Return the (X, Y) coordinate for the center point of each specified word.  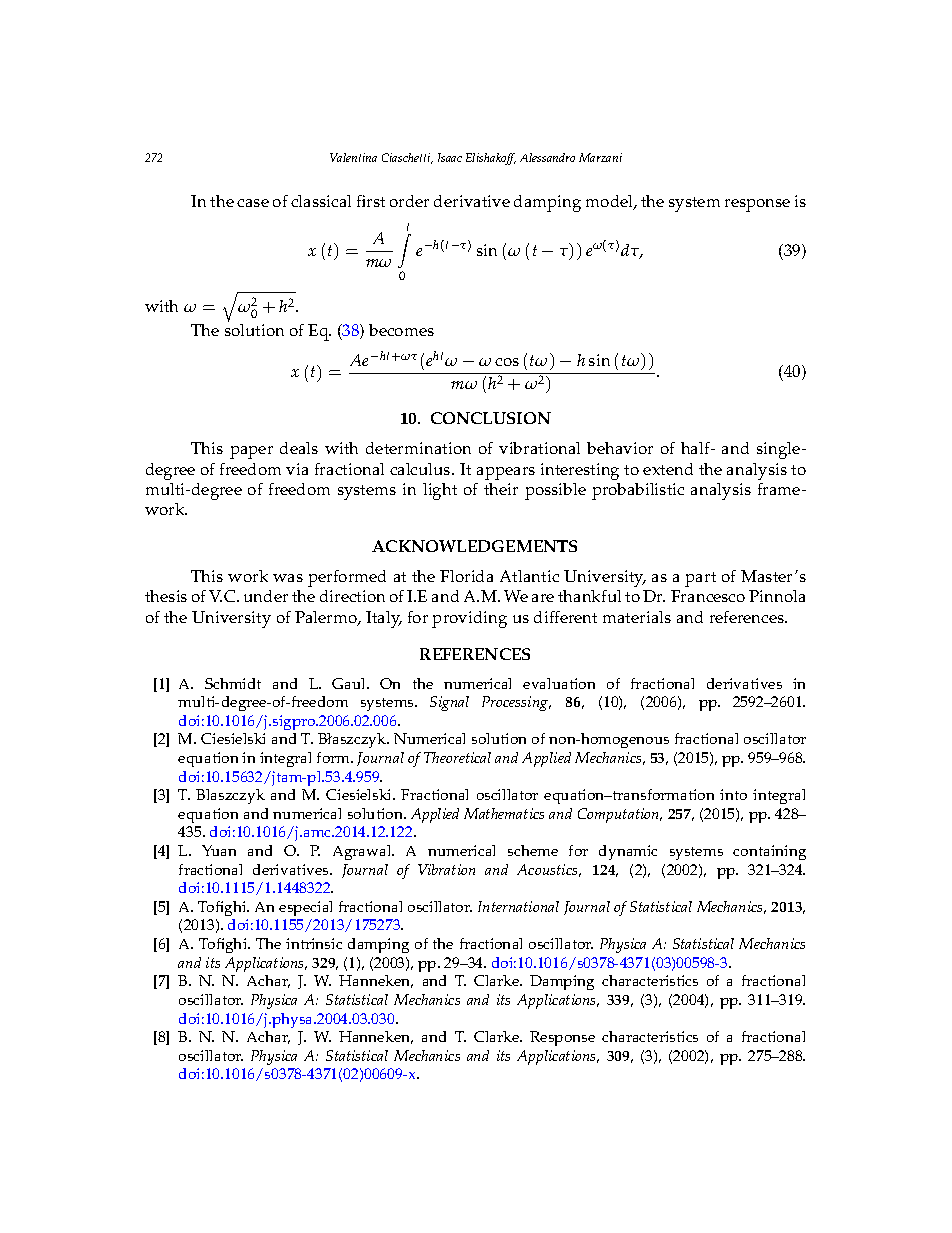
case (253, 203)
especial (305, 908)
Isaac (450, 157)
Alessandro (547, 157)
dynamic (628, 852)
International (518, 906)
